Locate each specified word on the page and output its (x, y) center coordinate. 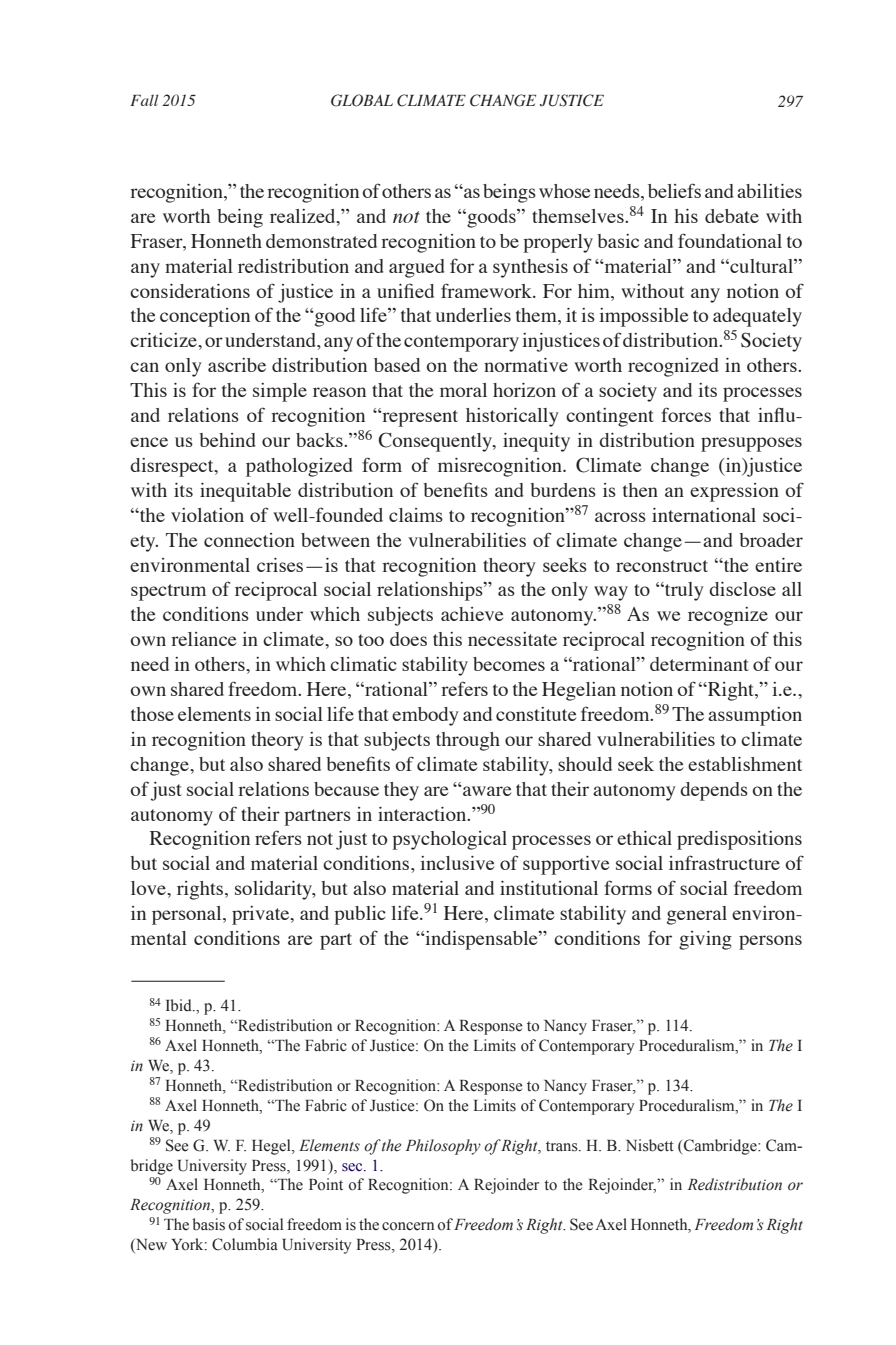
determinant (699, 664)
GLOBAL (362, 100)
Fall (144, 100)
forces (686, 414)
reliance (203, 639)
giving (705, 940)
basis (209, 1224)
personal (188, 915)
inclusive (457, 863)
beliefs (674, 190)
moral (463, 390)
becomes (509, 664)
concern (408, 1226)
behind (227, 440)
